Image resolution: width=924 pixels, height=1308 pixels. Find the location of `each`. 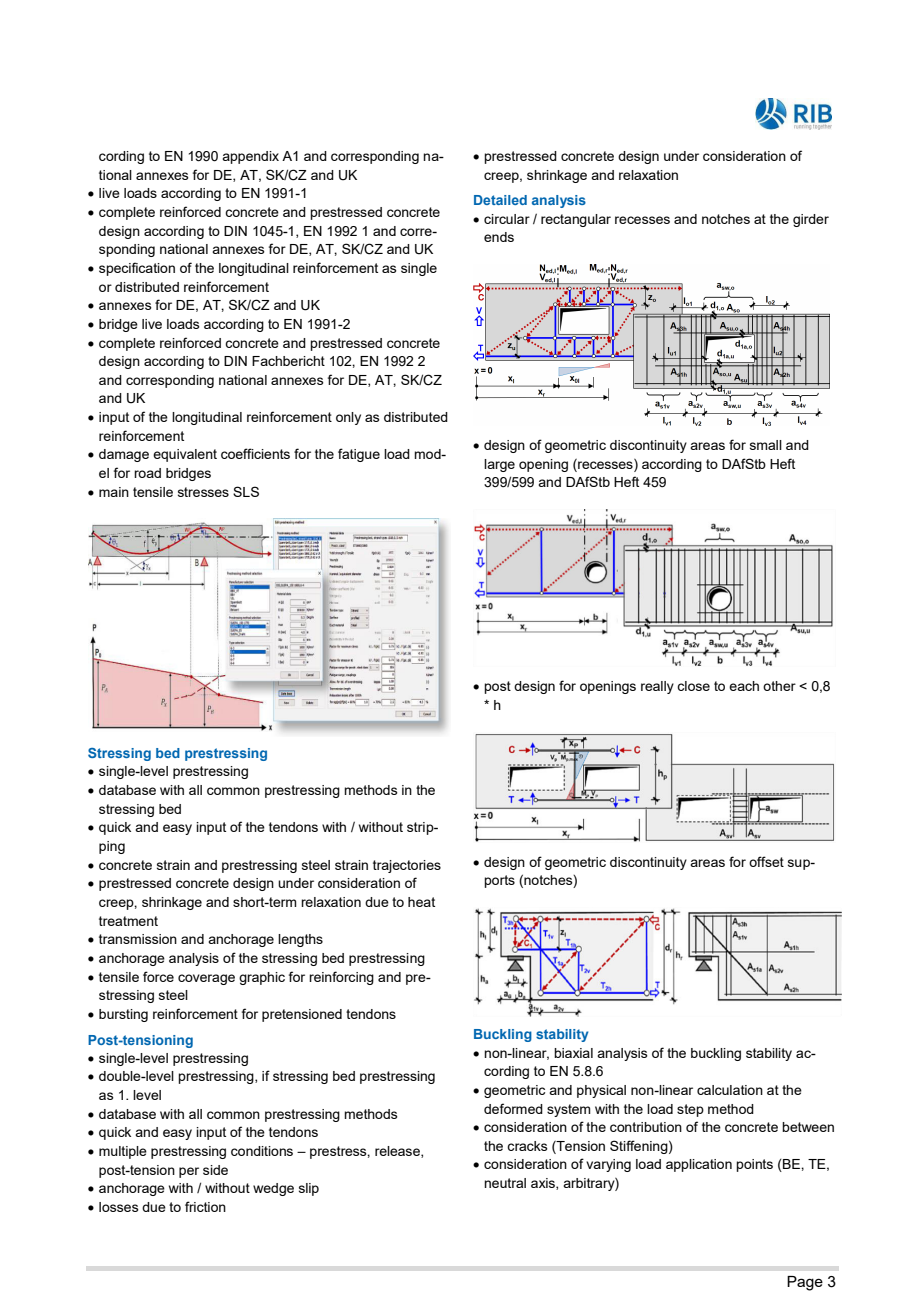

each is located at coordinates (744, 686).
